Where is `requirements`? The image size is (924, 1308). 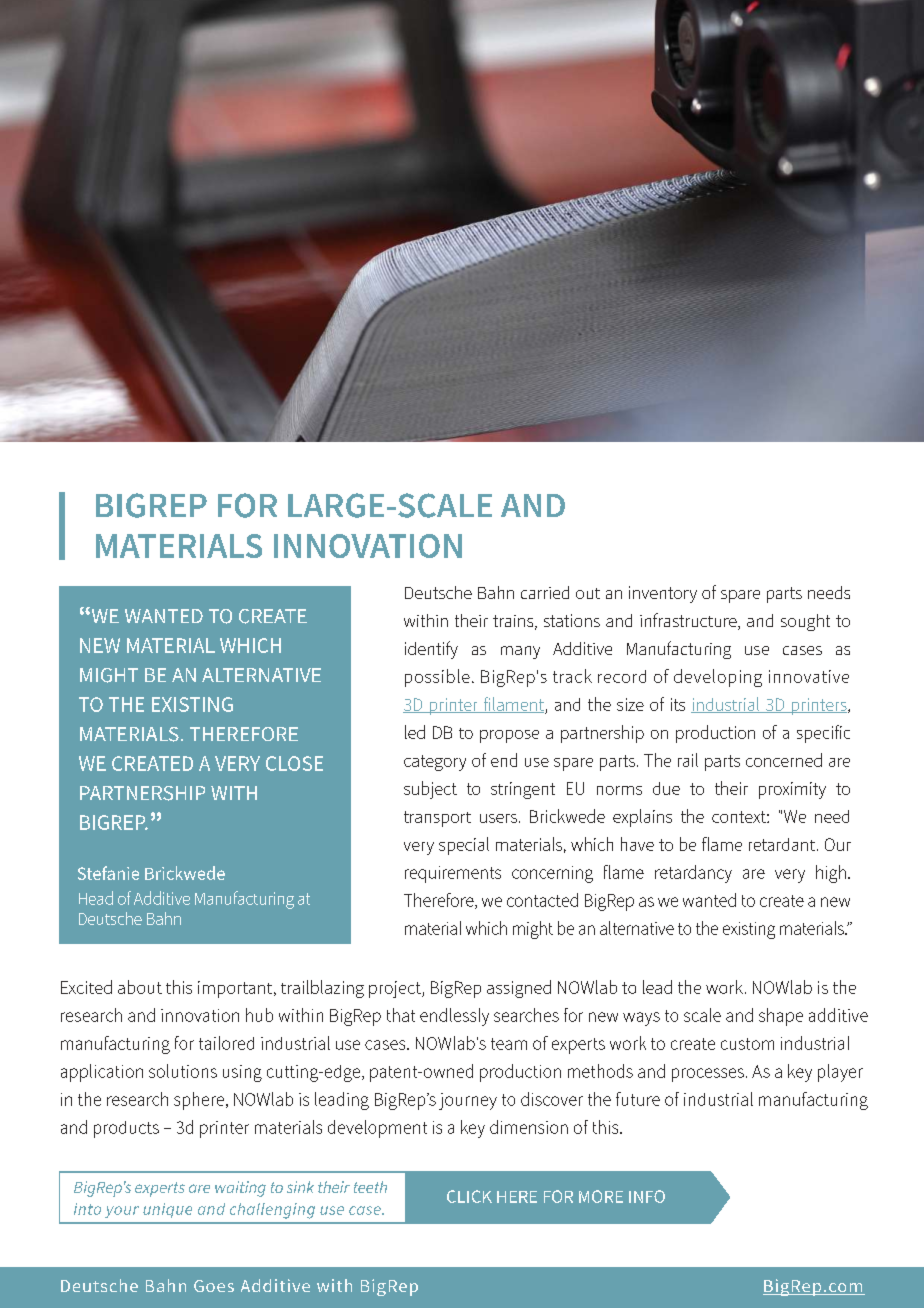
requirements is located at coordinates (453, 874).
